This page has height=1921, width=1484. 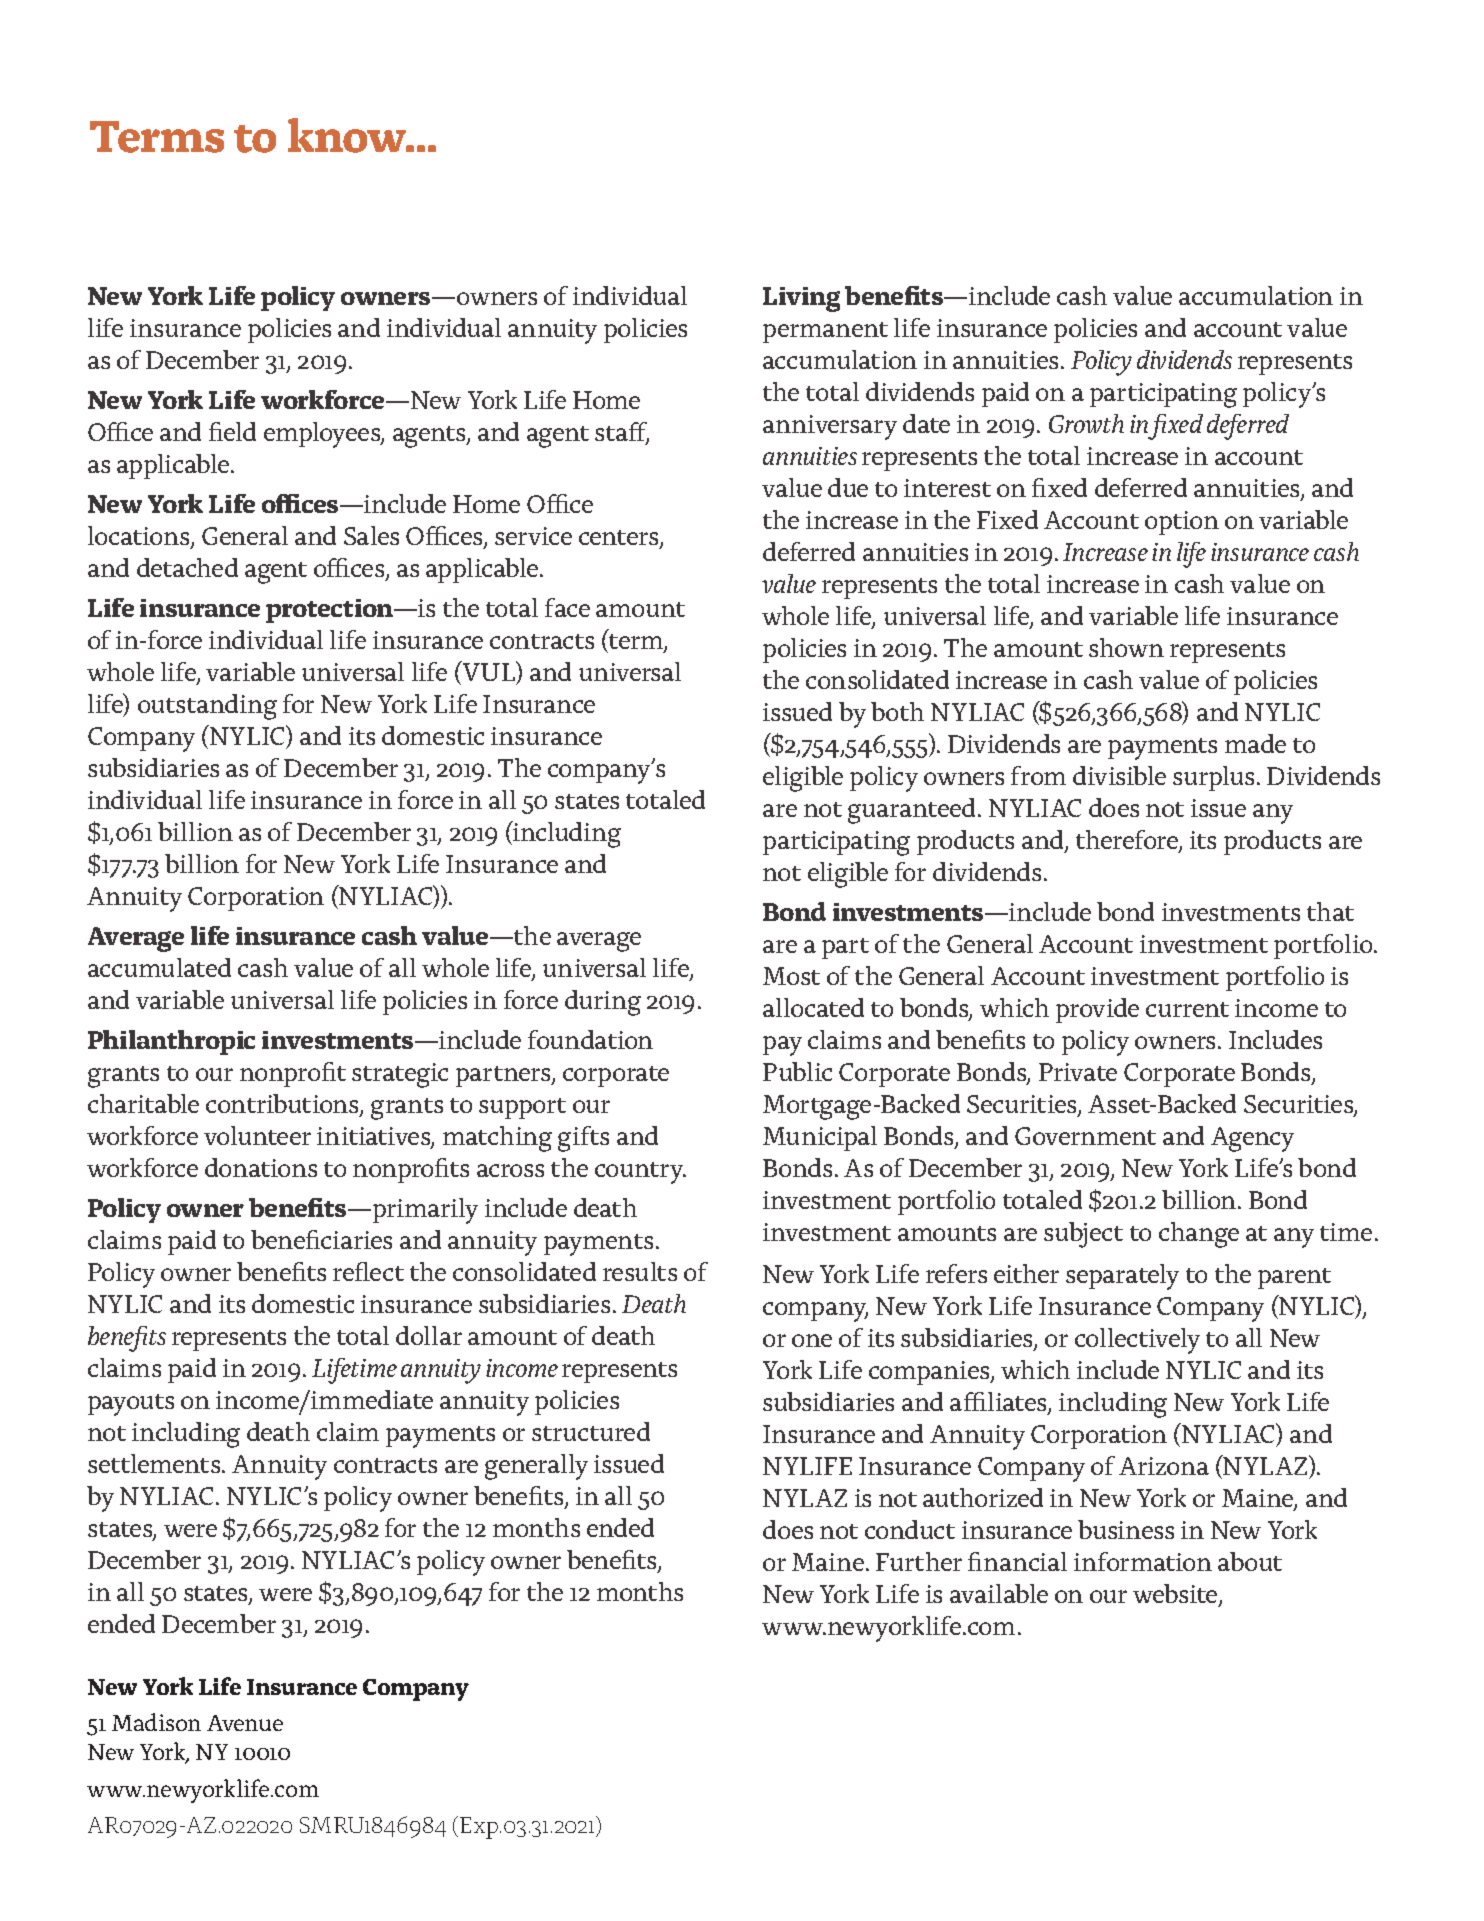 What do you see at coordinates (825, 332) in the page?
I see `permanent` at bounding box center [825, 332].
